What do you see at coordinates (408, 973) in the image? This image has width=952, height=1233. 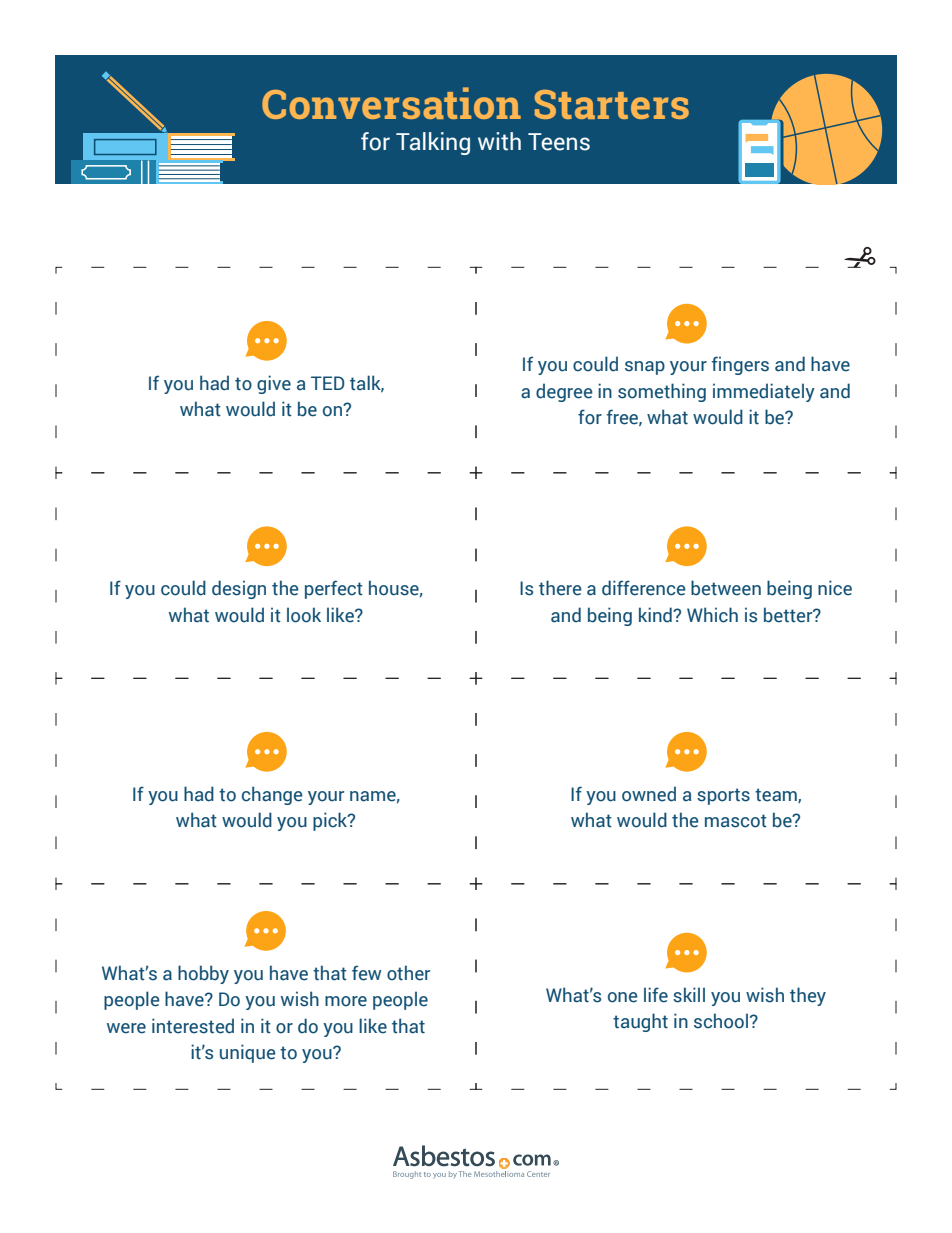 I see `other` at bounding box center [408, 973].
